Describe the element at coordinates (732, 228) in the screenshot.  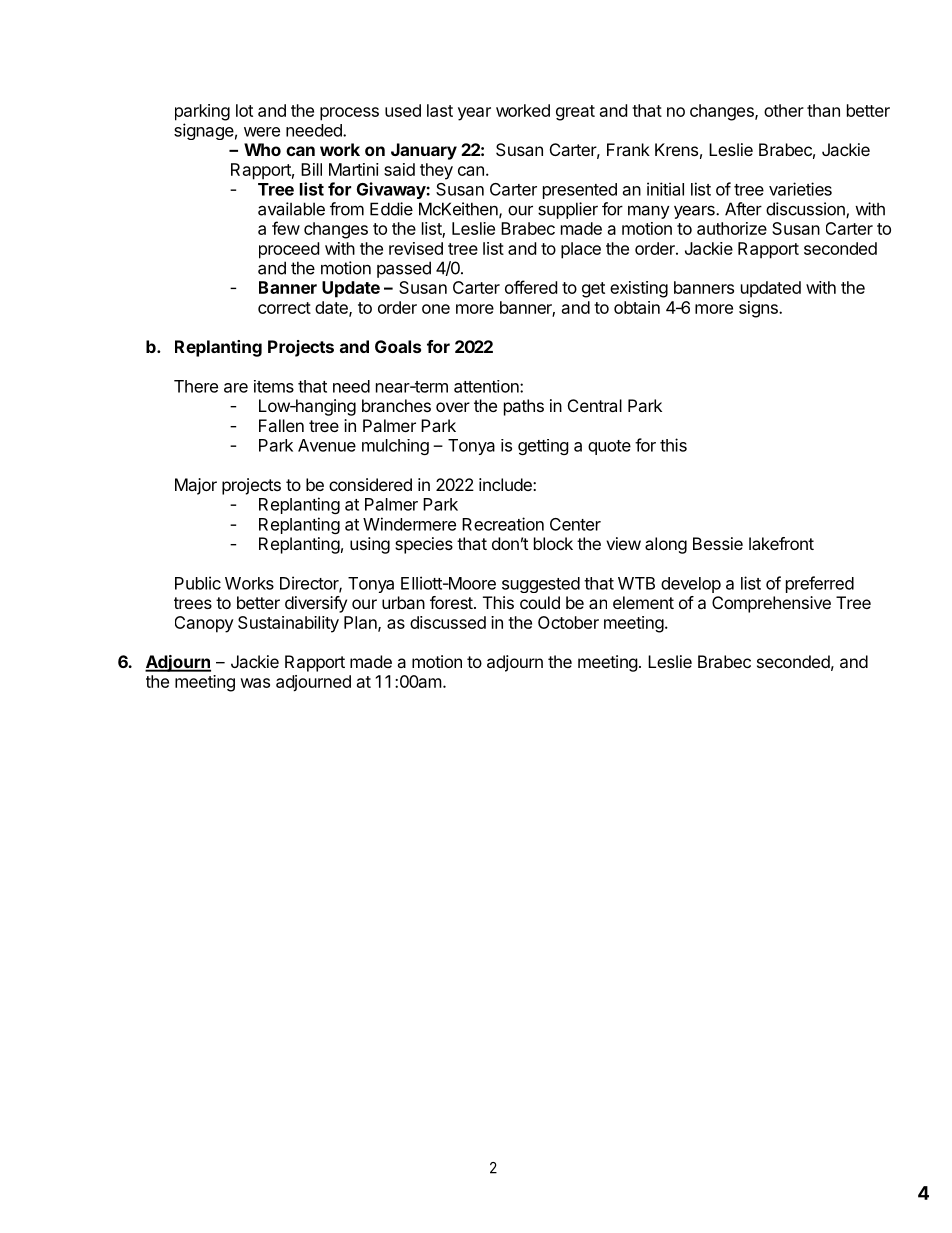
I see `authorize` at that location.
